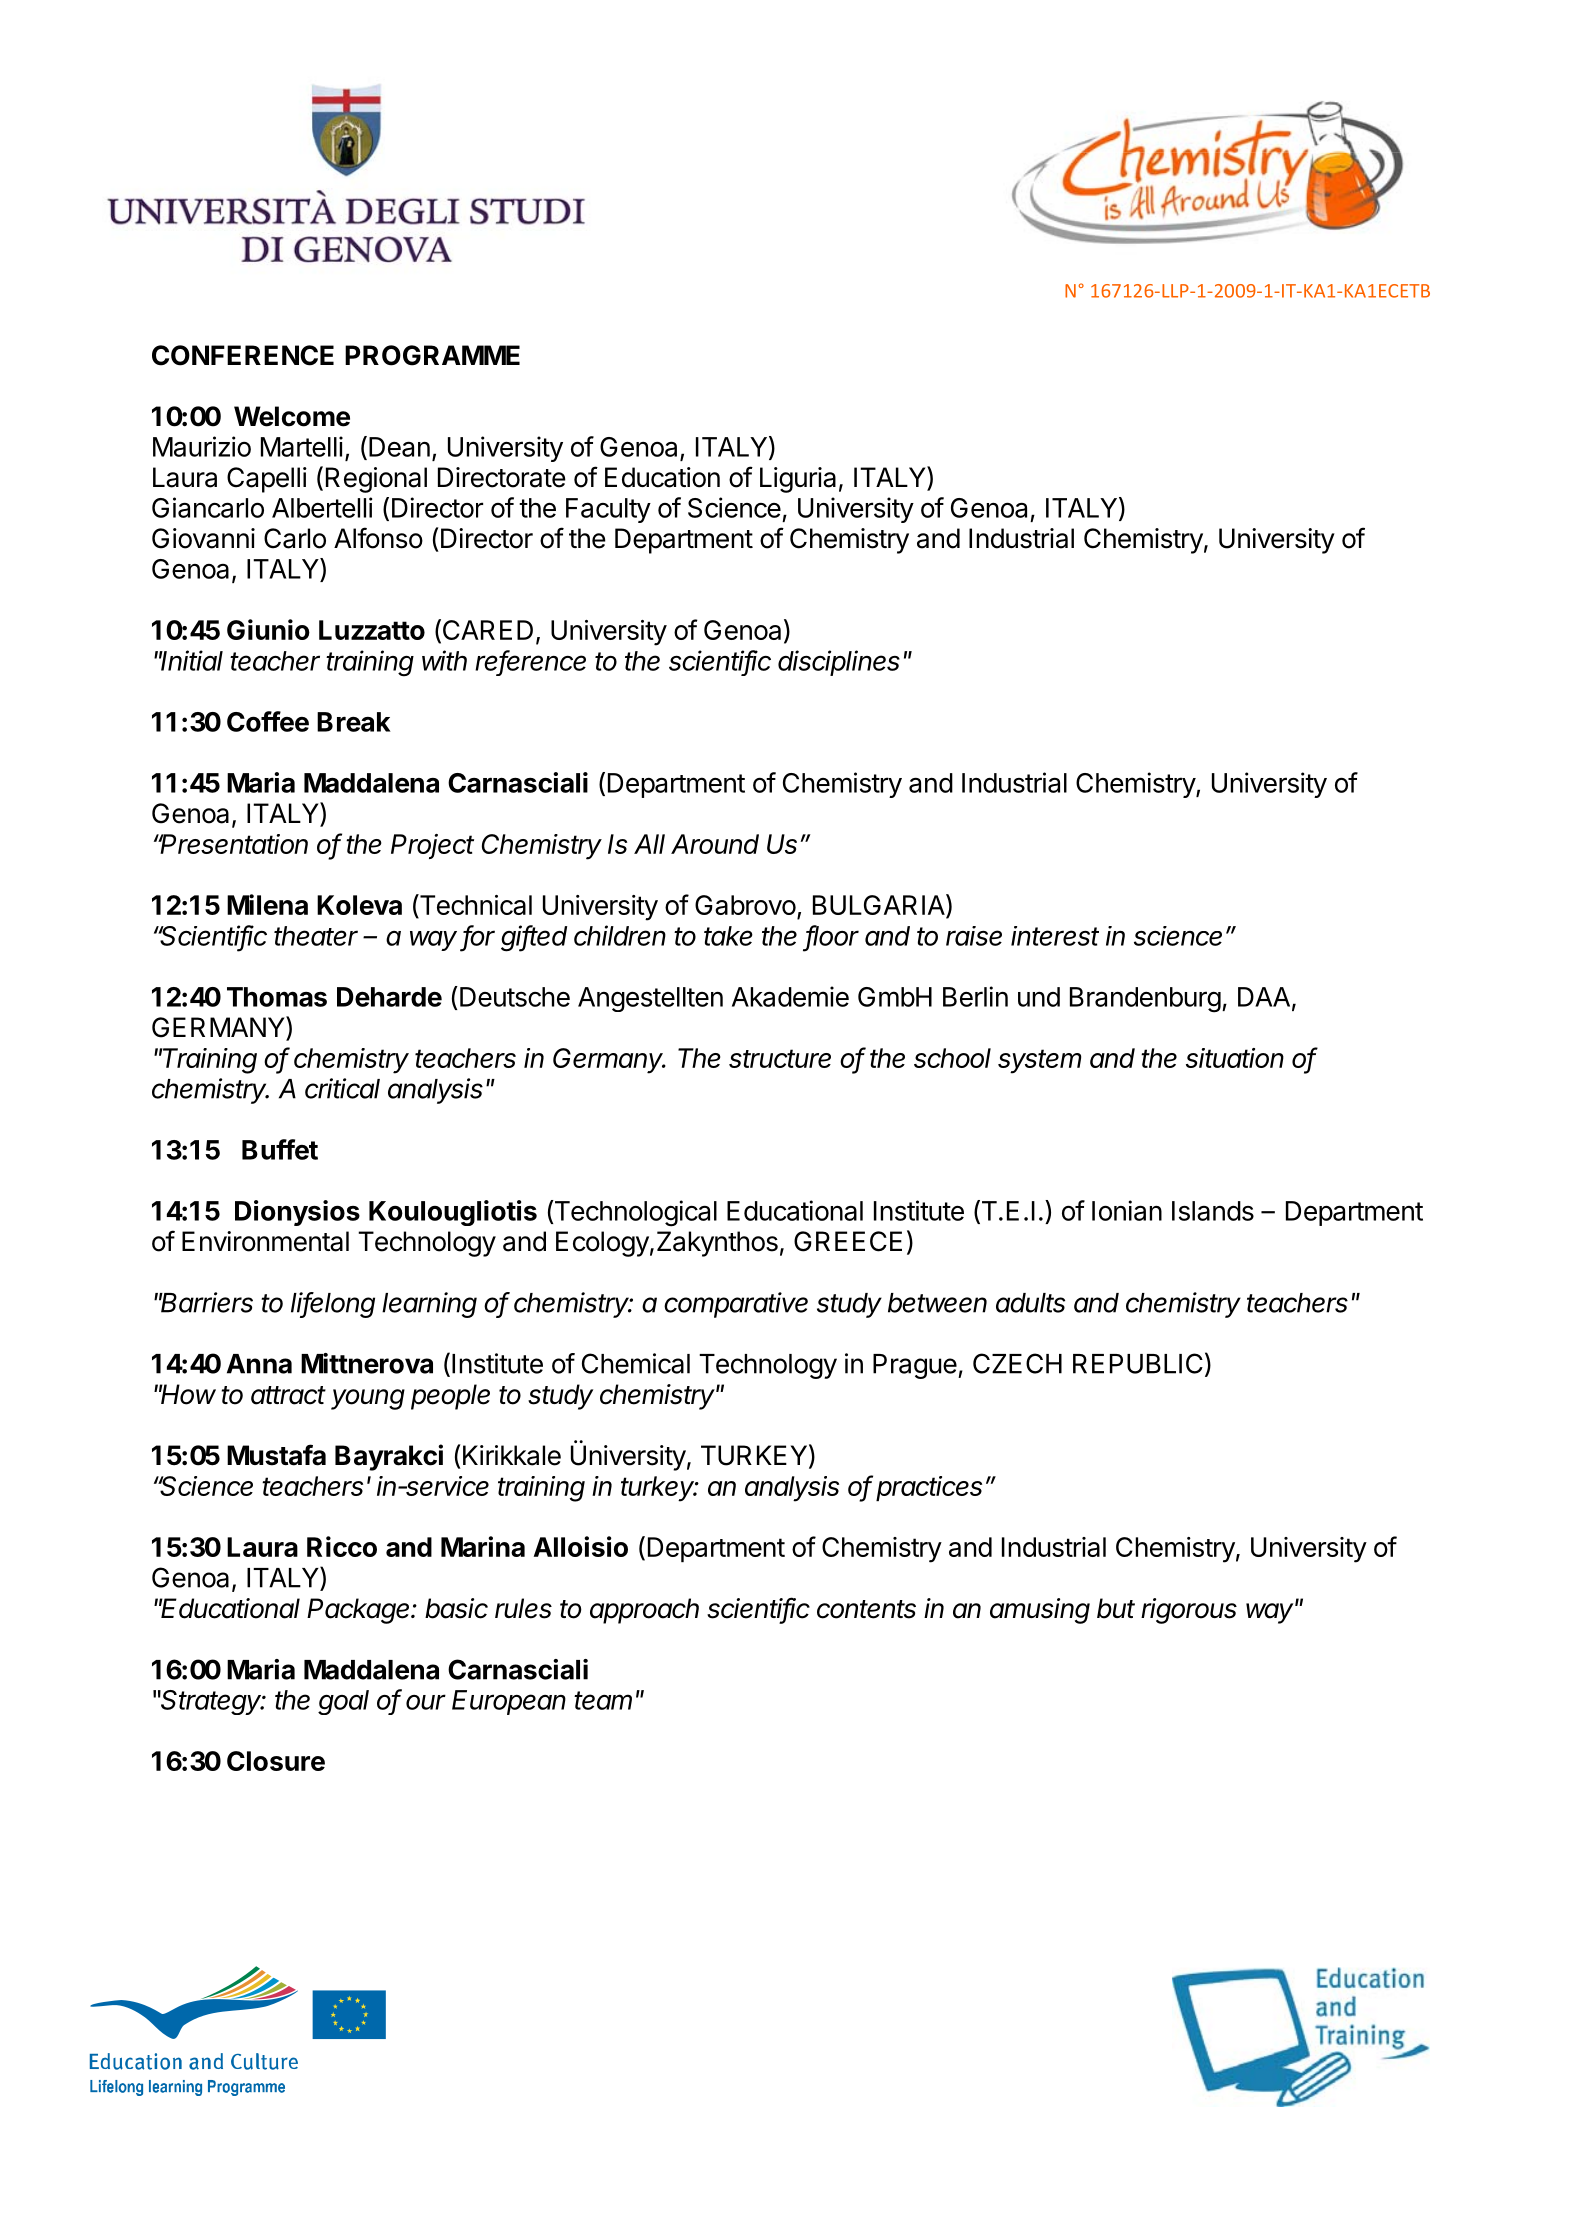  Describe the element at coordinates (608, 510) in the document. I see `Faculty` at that location.
